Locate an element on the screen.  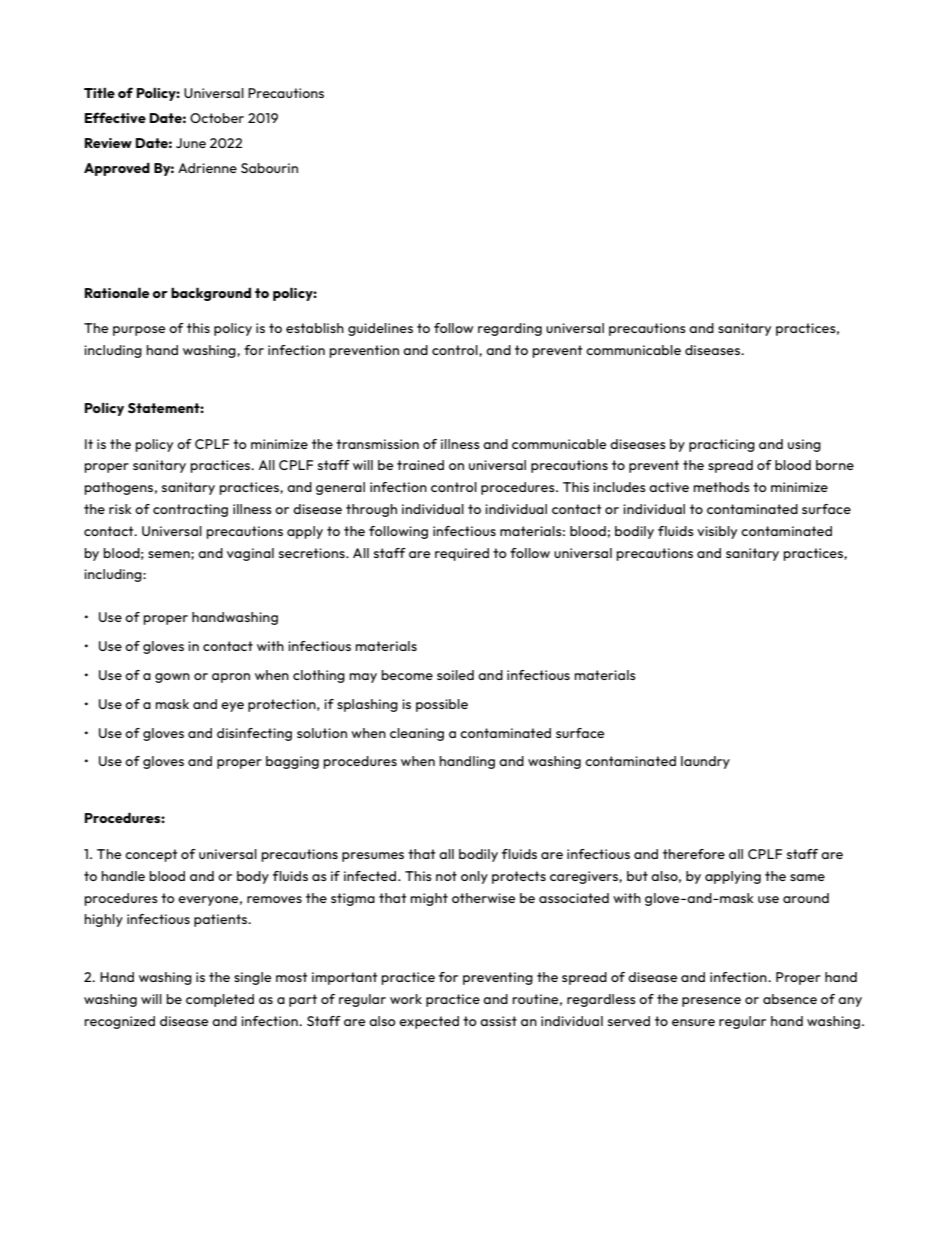
regarding is located at coordinates (510, 329).
